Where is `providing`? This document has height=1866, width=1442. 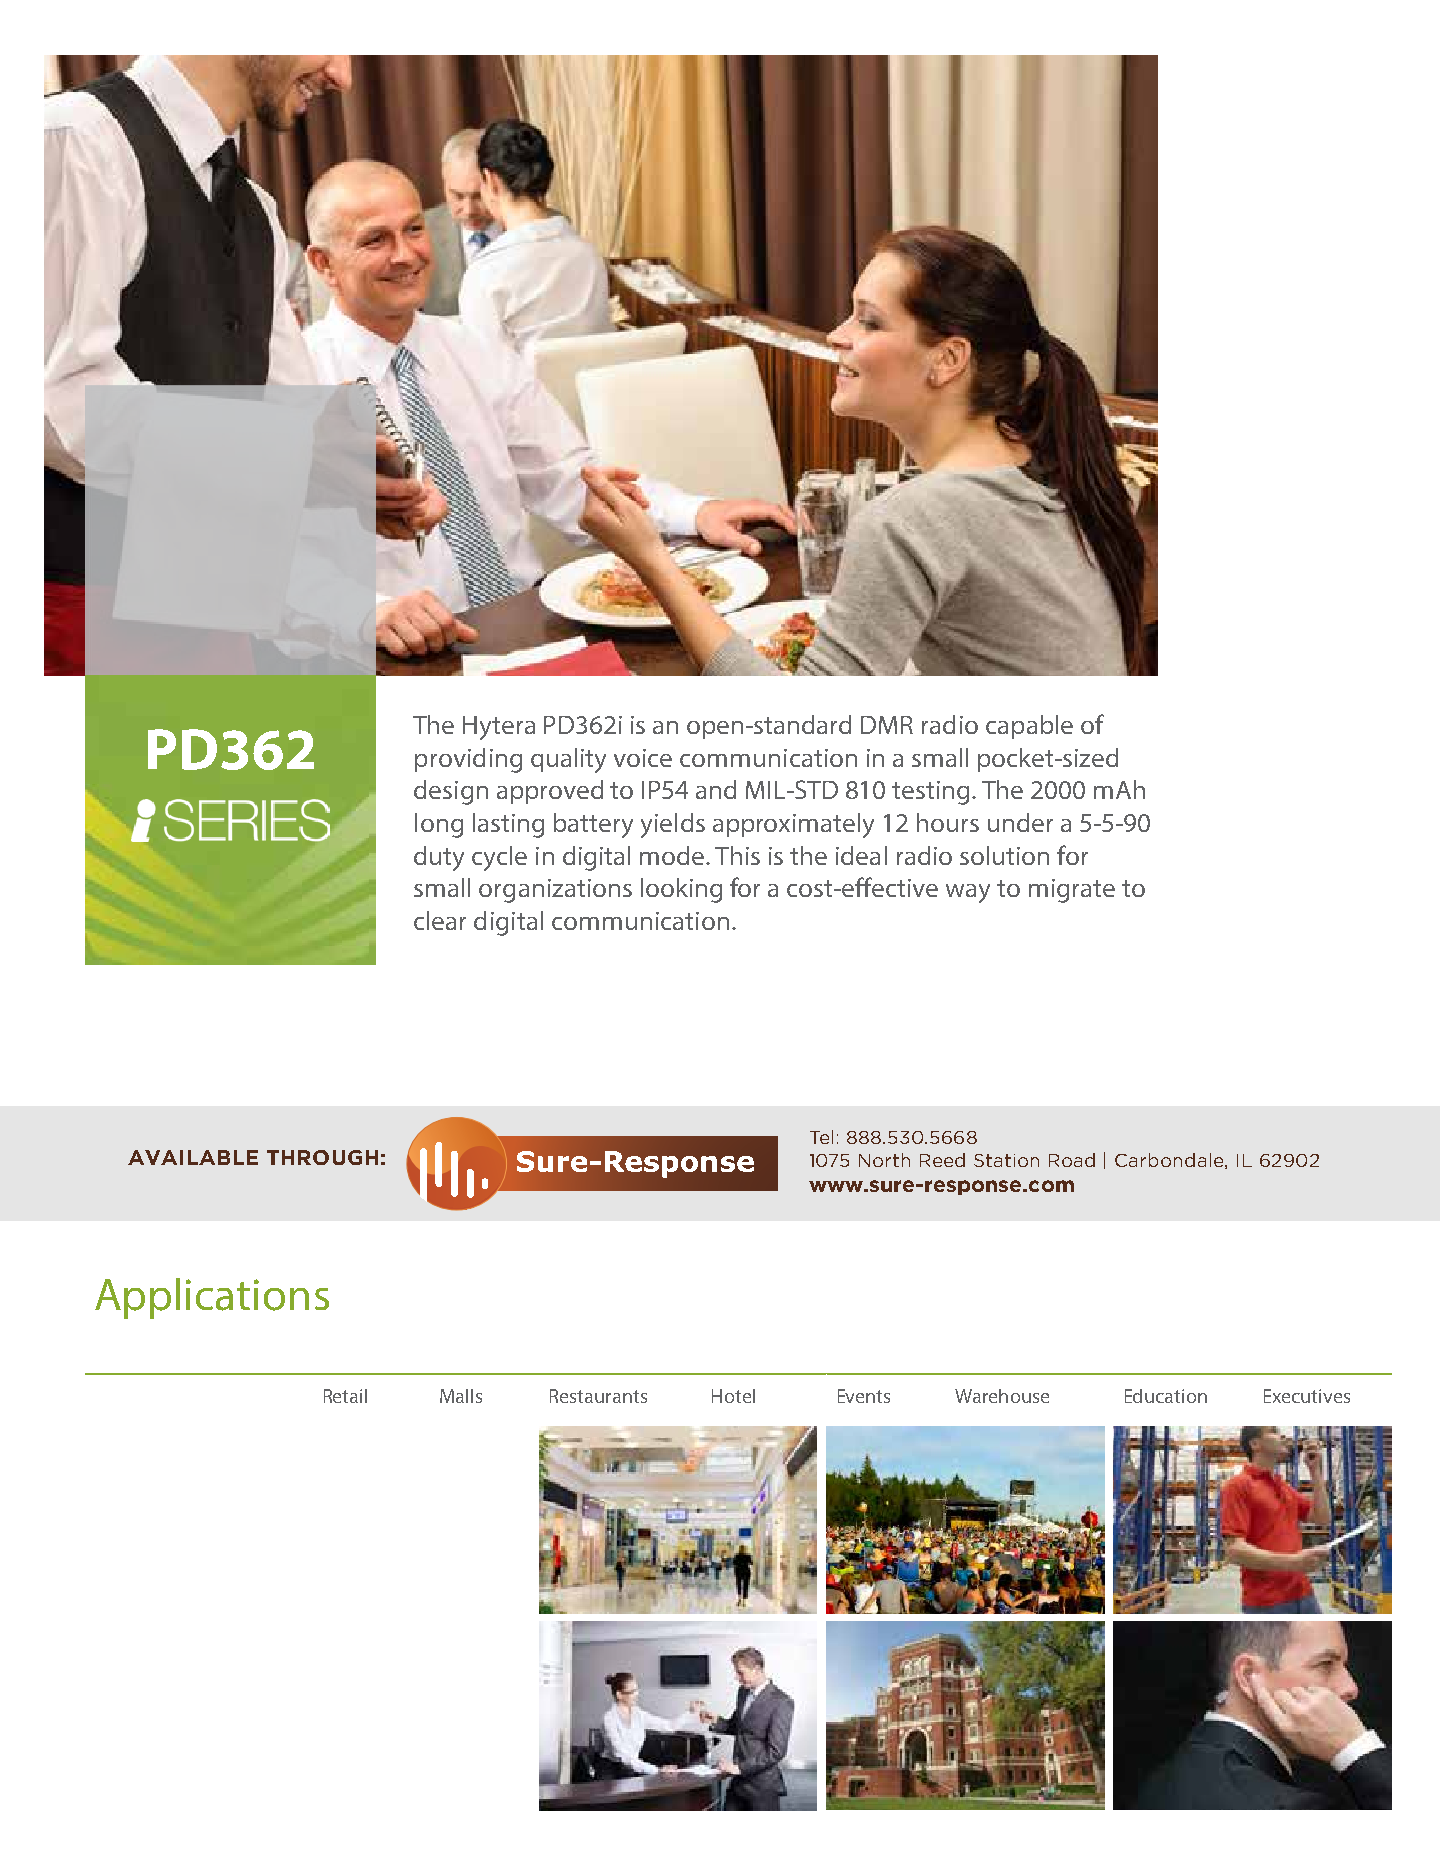
providing is located at coordinates (468, 760).
